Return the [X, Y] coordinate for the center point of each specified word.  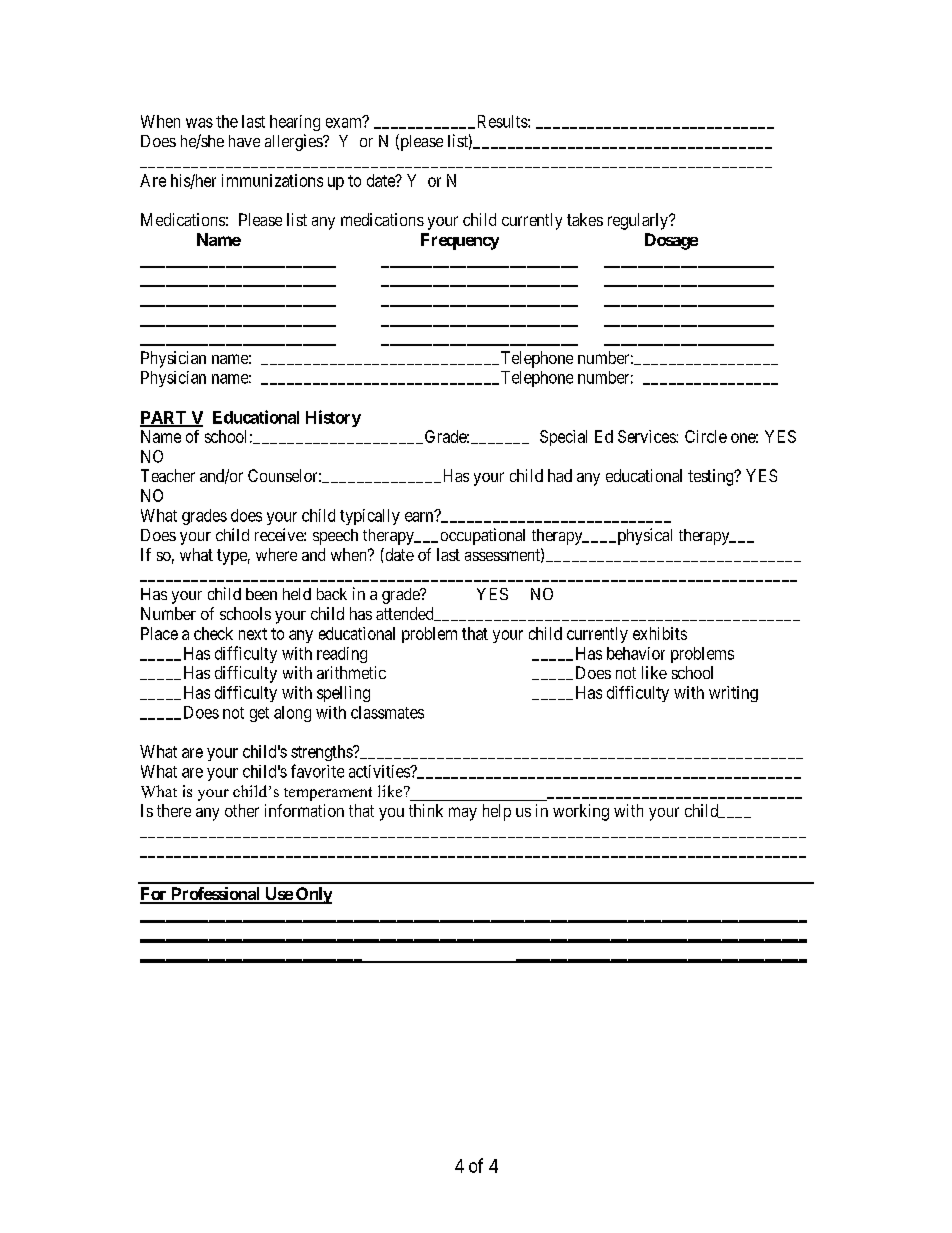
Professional [215, 895]
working [581, 812]
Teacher [168, 475]
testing [712, 477]
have [244, 141]
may [463, 814]
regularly [639, 221]
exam [345, 122]
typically [370, 517]
